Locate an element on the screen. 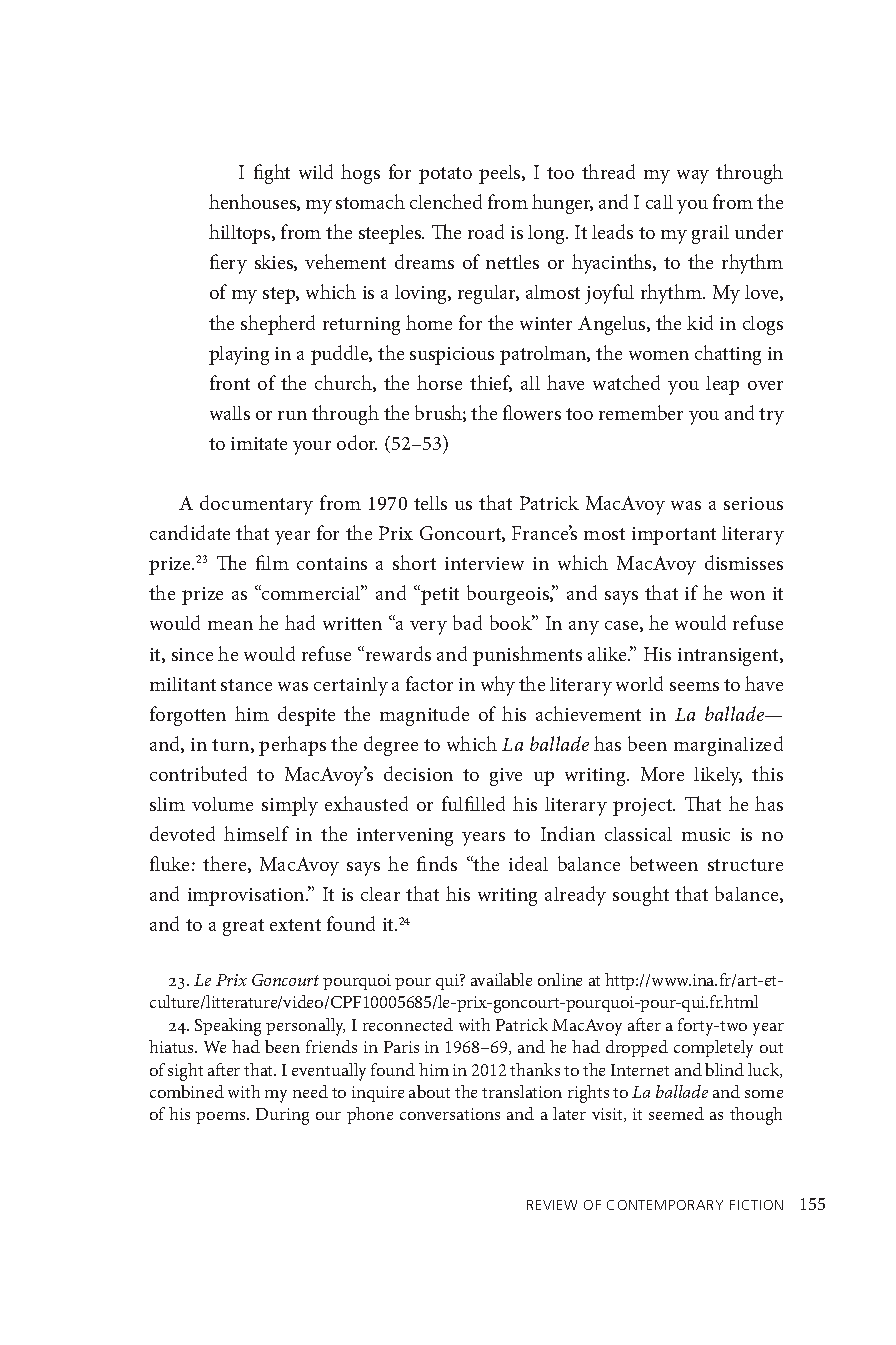  music is located at coordinates (706, 834).
